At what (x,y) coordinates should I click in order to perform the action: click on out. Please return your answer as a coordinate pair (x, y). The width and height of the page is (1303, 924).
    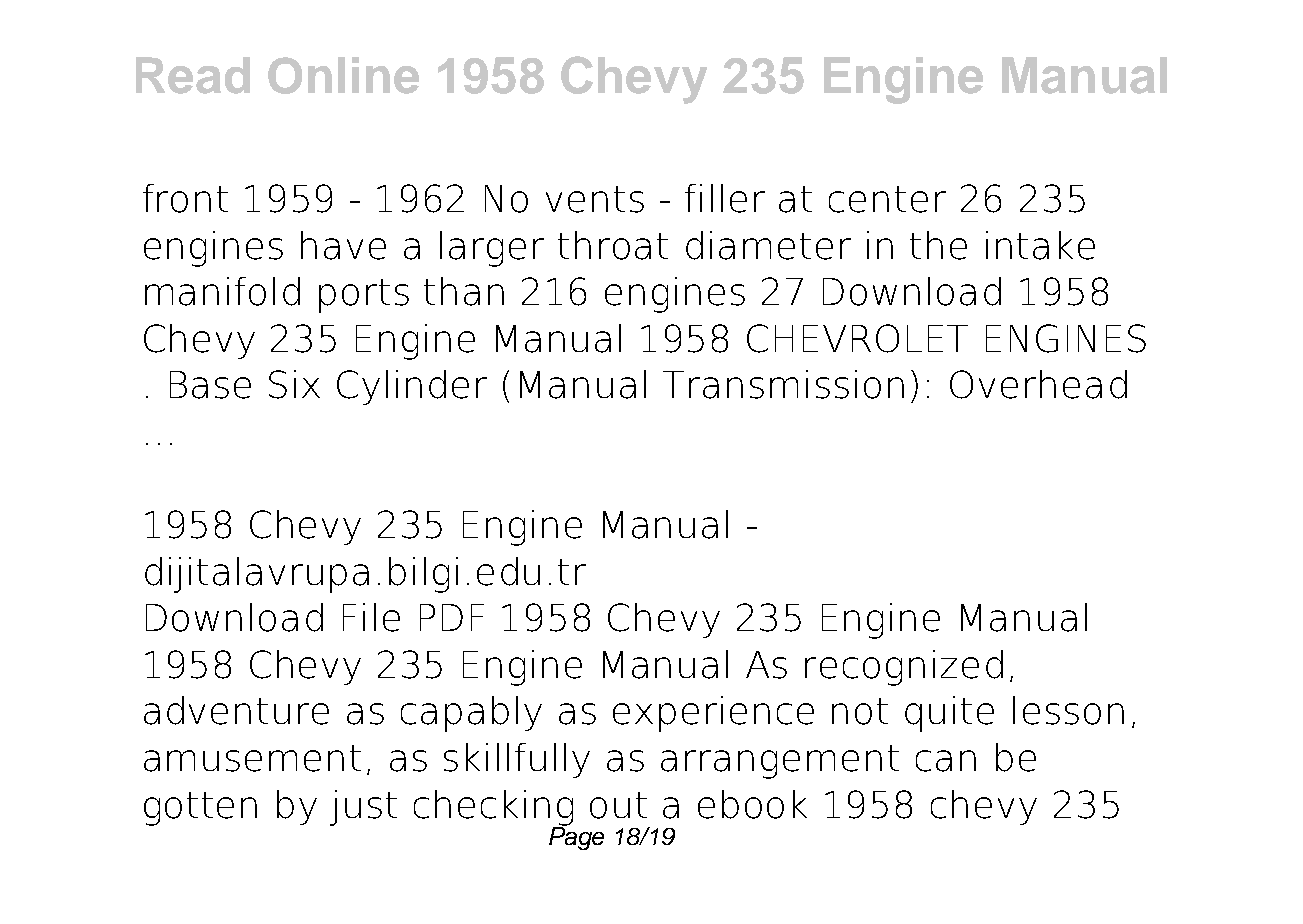
    Looking at the image, I should click on (618, 805).
